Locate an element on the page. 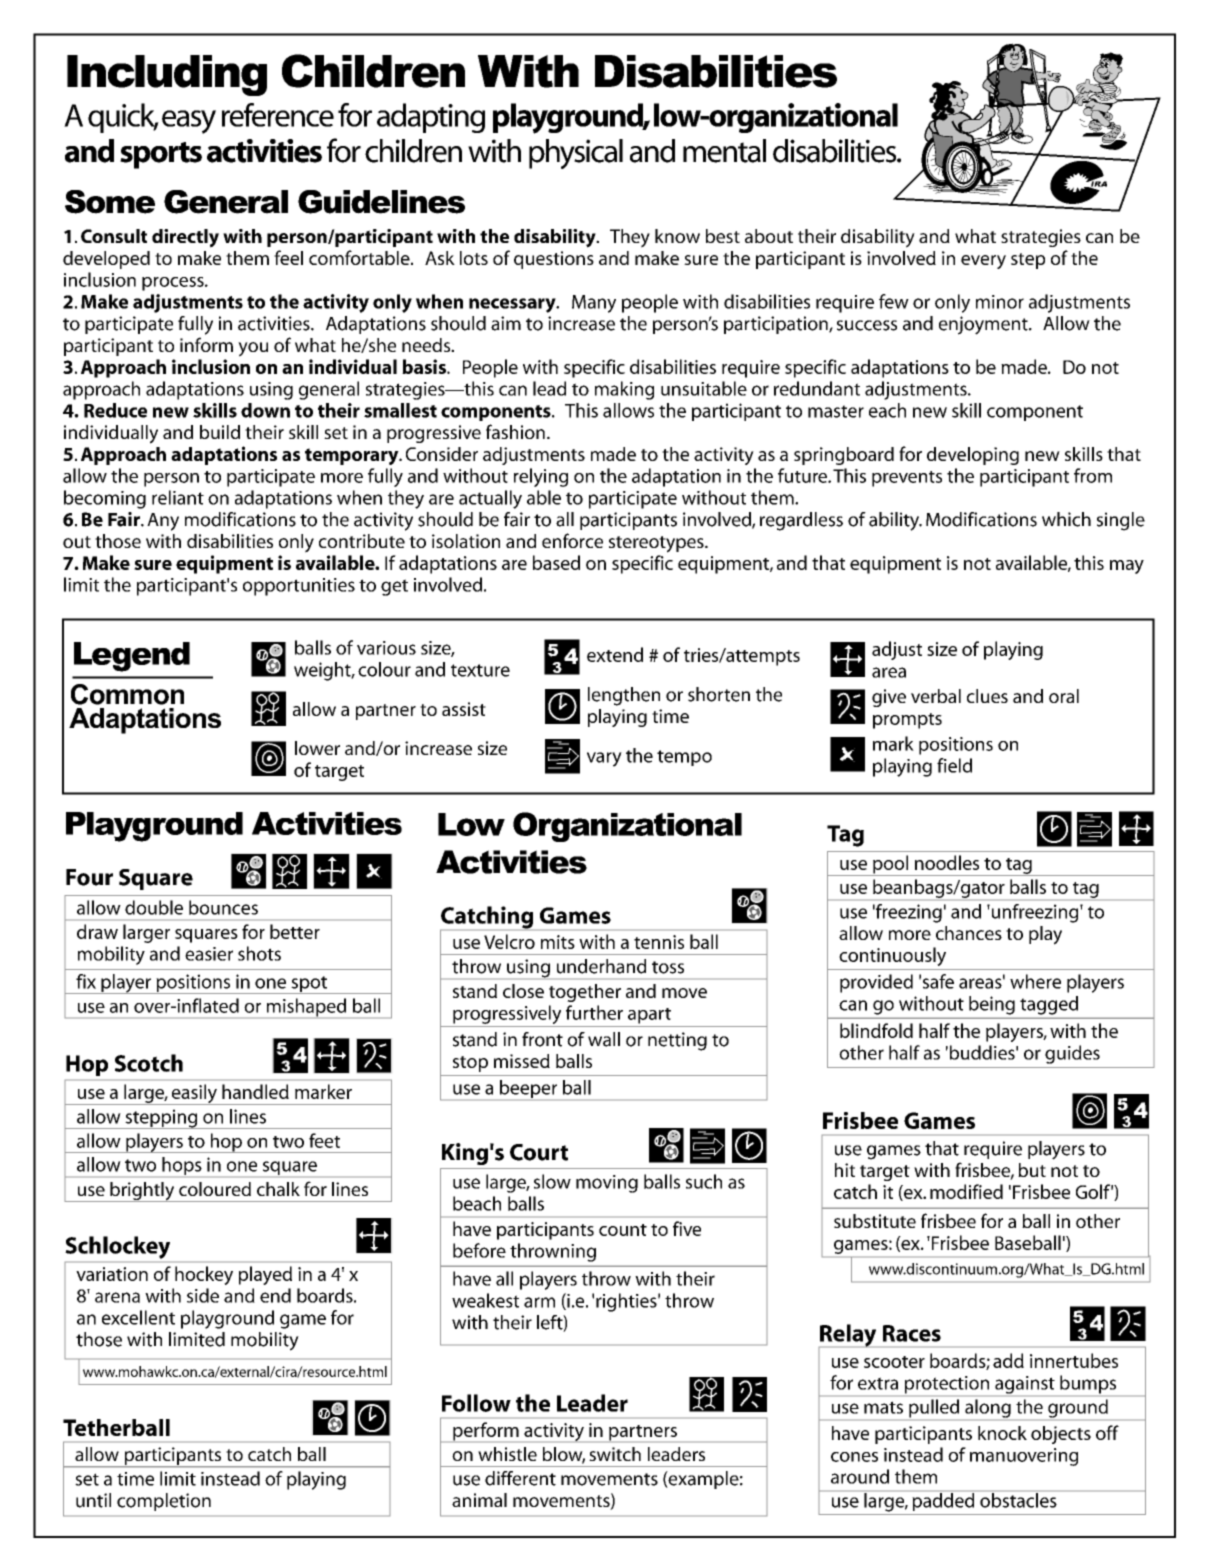 The image size is (1212, 1568). easy is located at coordinates (189, 122).
